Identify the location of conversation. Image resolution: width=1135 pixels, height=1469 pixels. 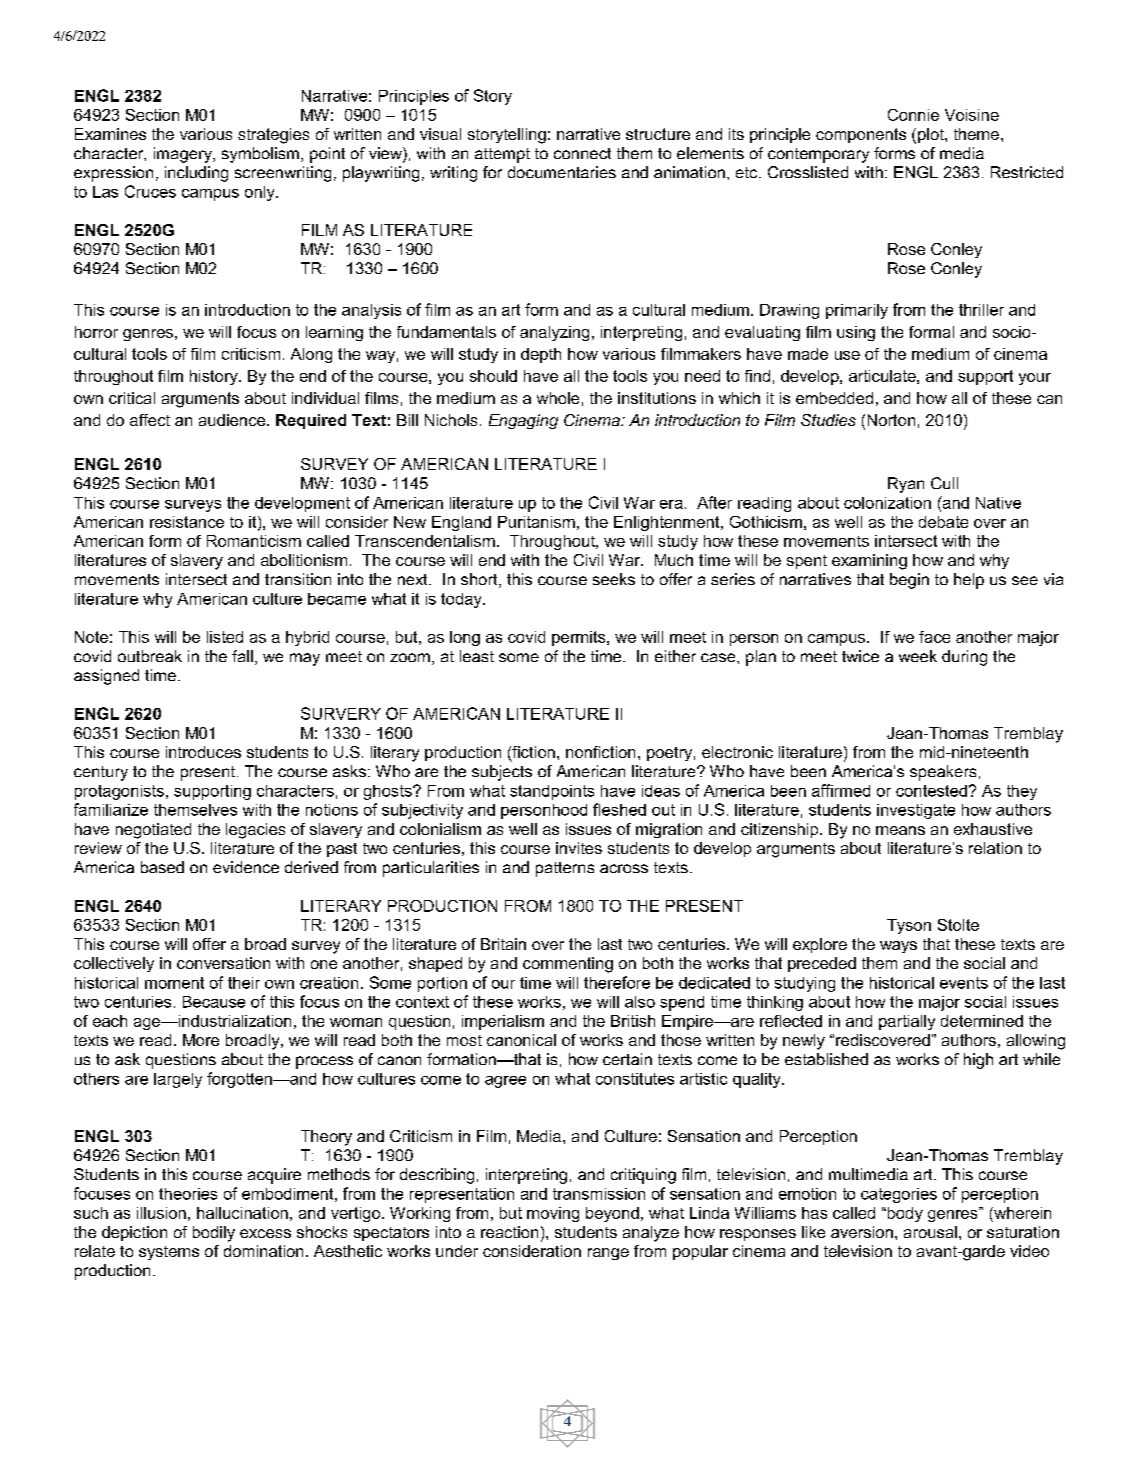
(223, 963).
